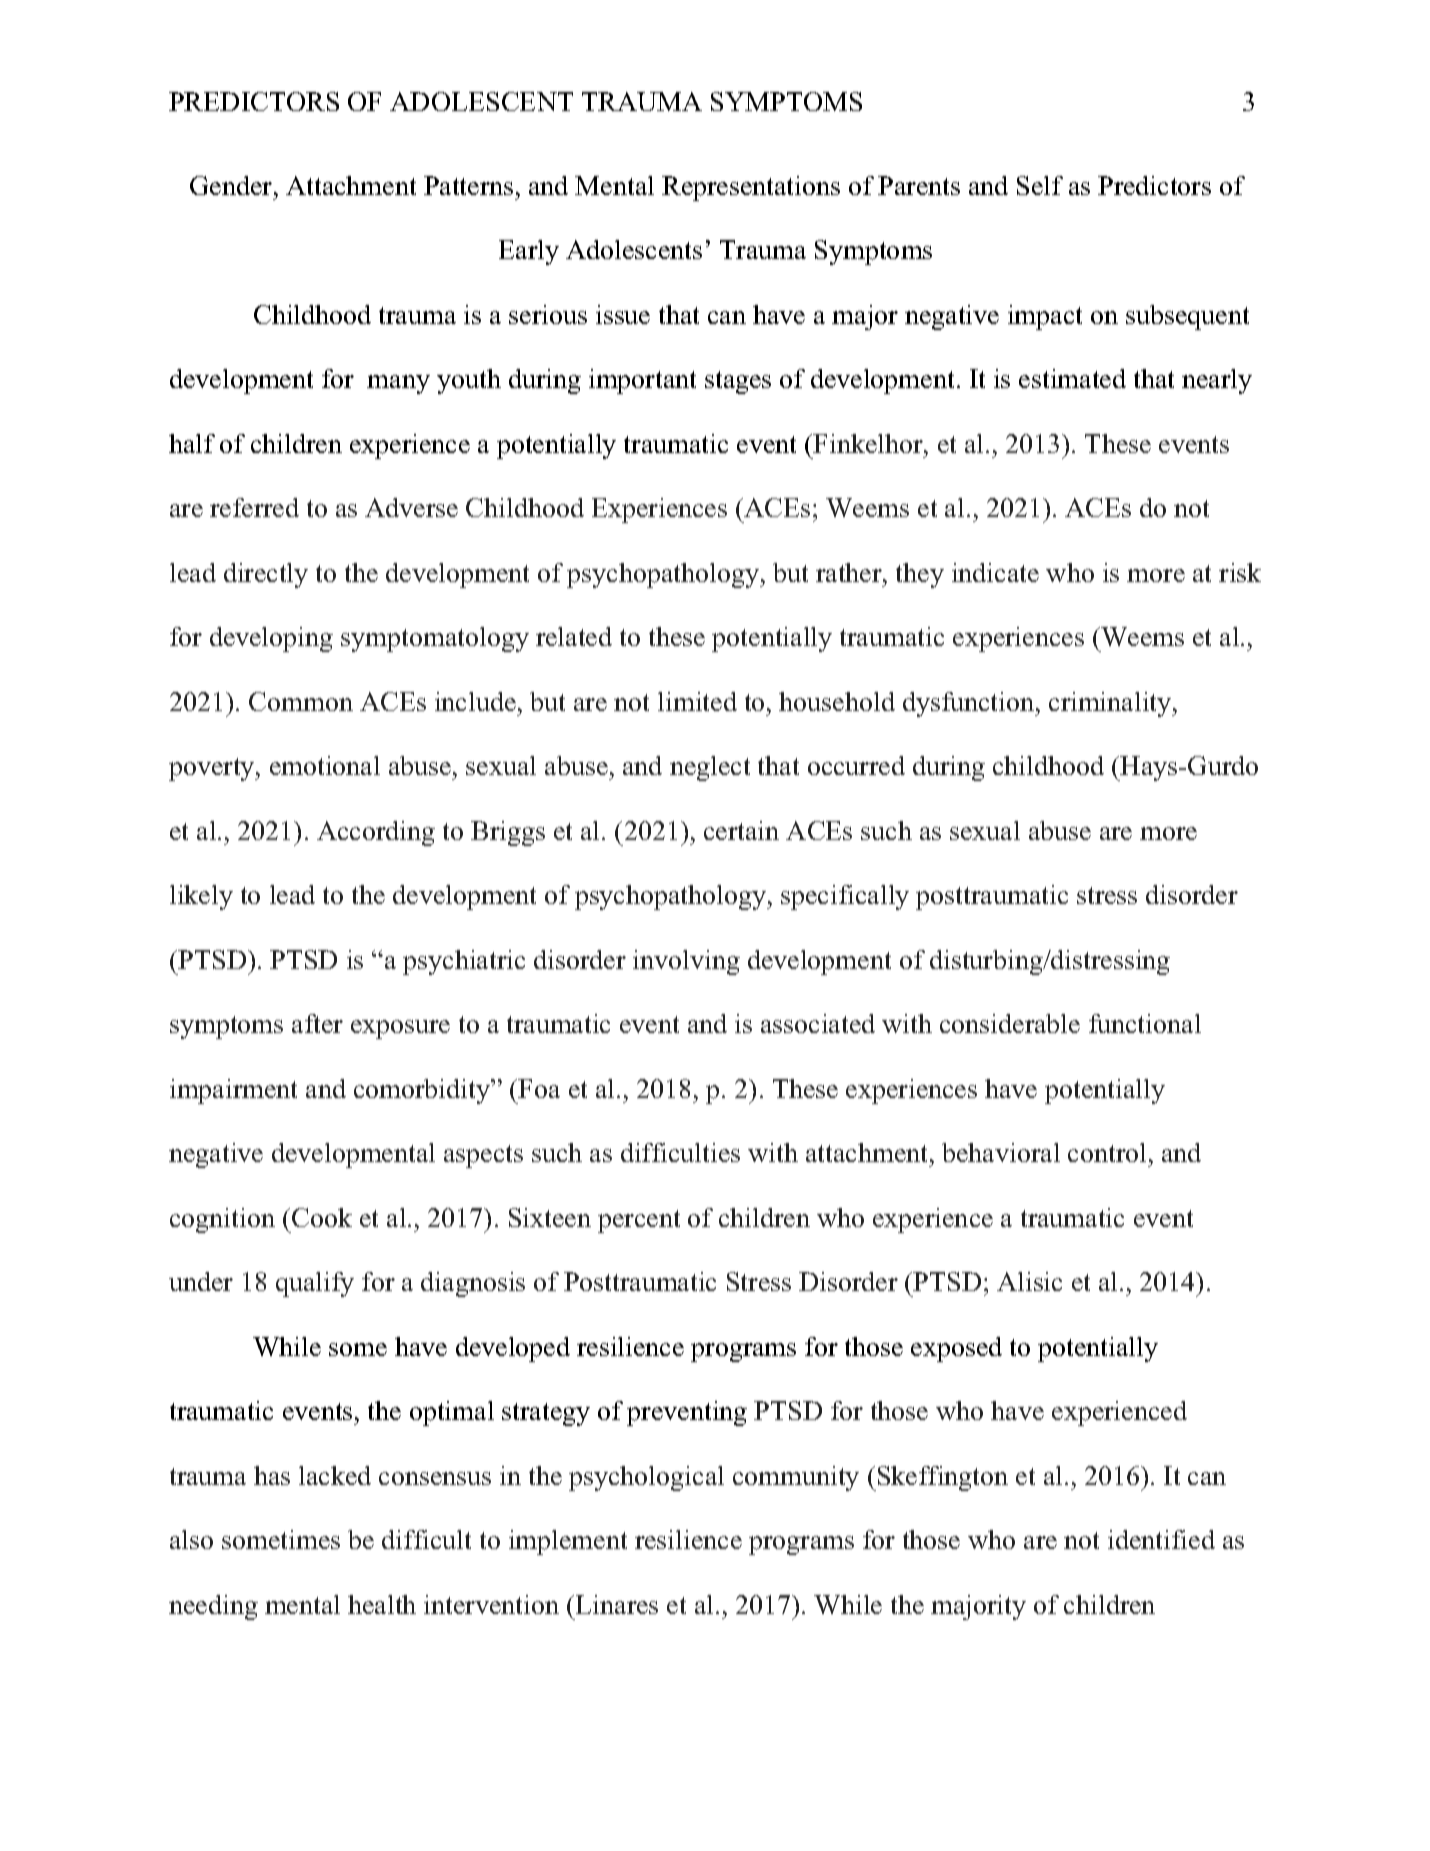 The image size is (1430, 1851). Describe the element at coordinates (232, 185) in the screenshot. I see `Gender` at that location.
